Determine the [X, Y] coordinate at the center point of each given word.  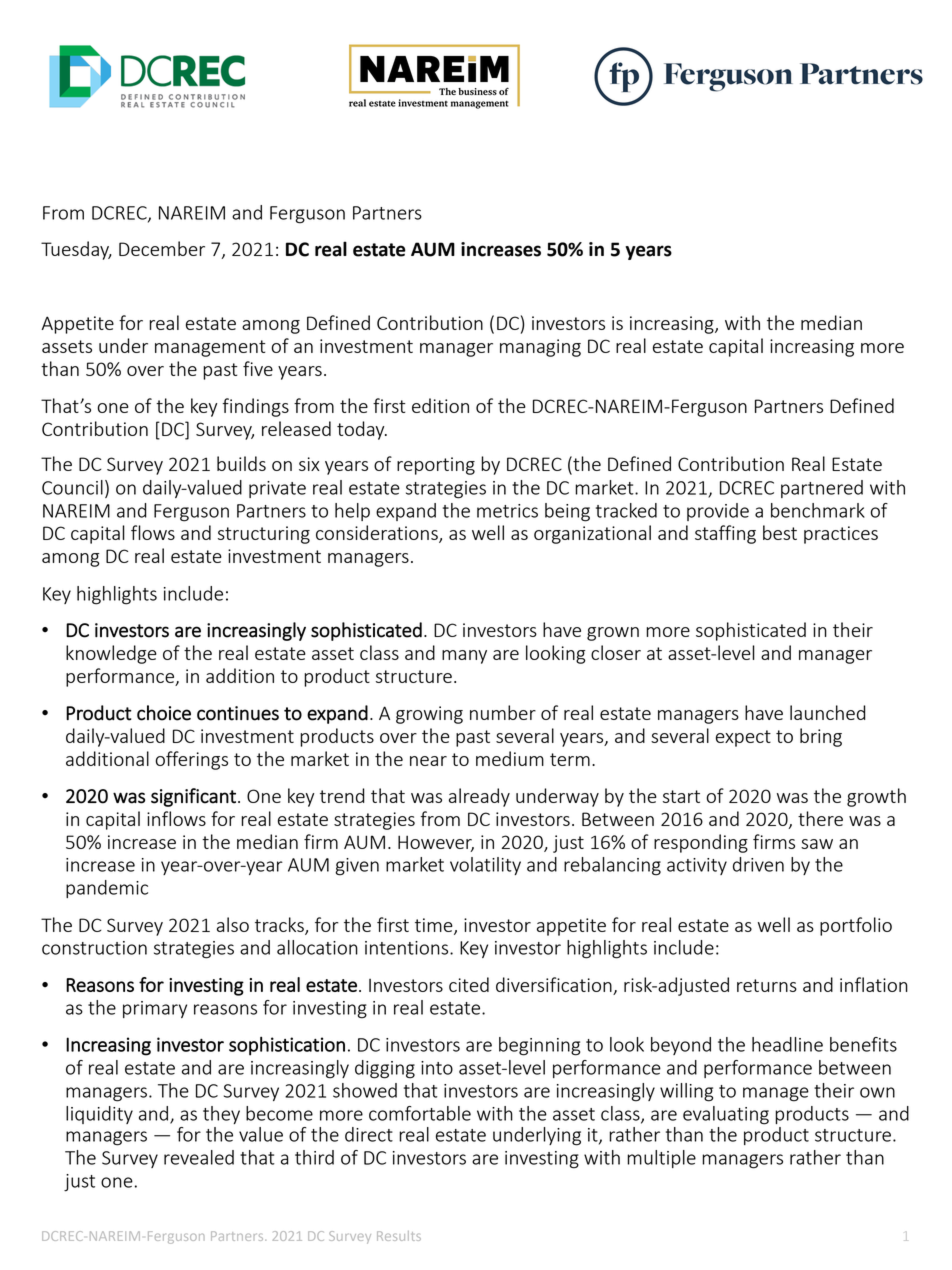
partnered [822, 489]
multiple [661, 1159]
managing [540, 348]
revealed [199, 1157]
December [162, 248]
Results [399, 1236]
